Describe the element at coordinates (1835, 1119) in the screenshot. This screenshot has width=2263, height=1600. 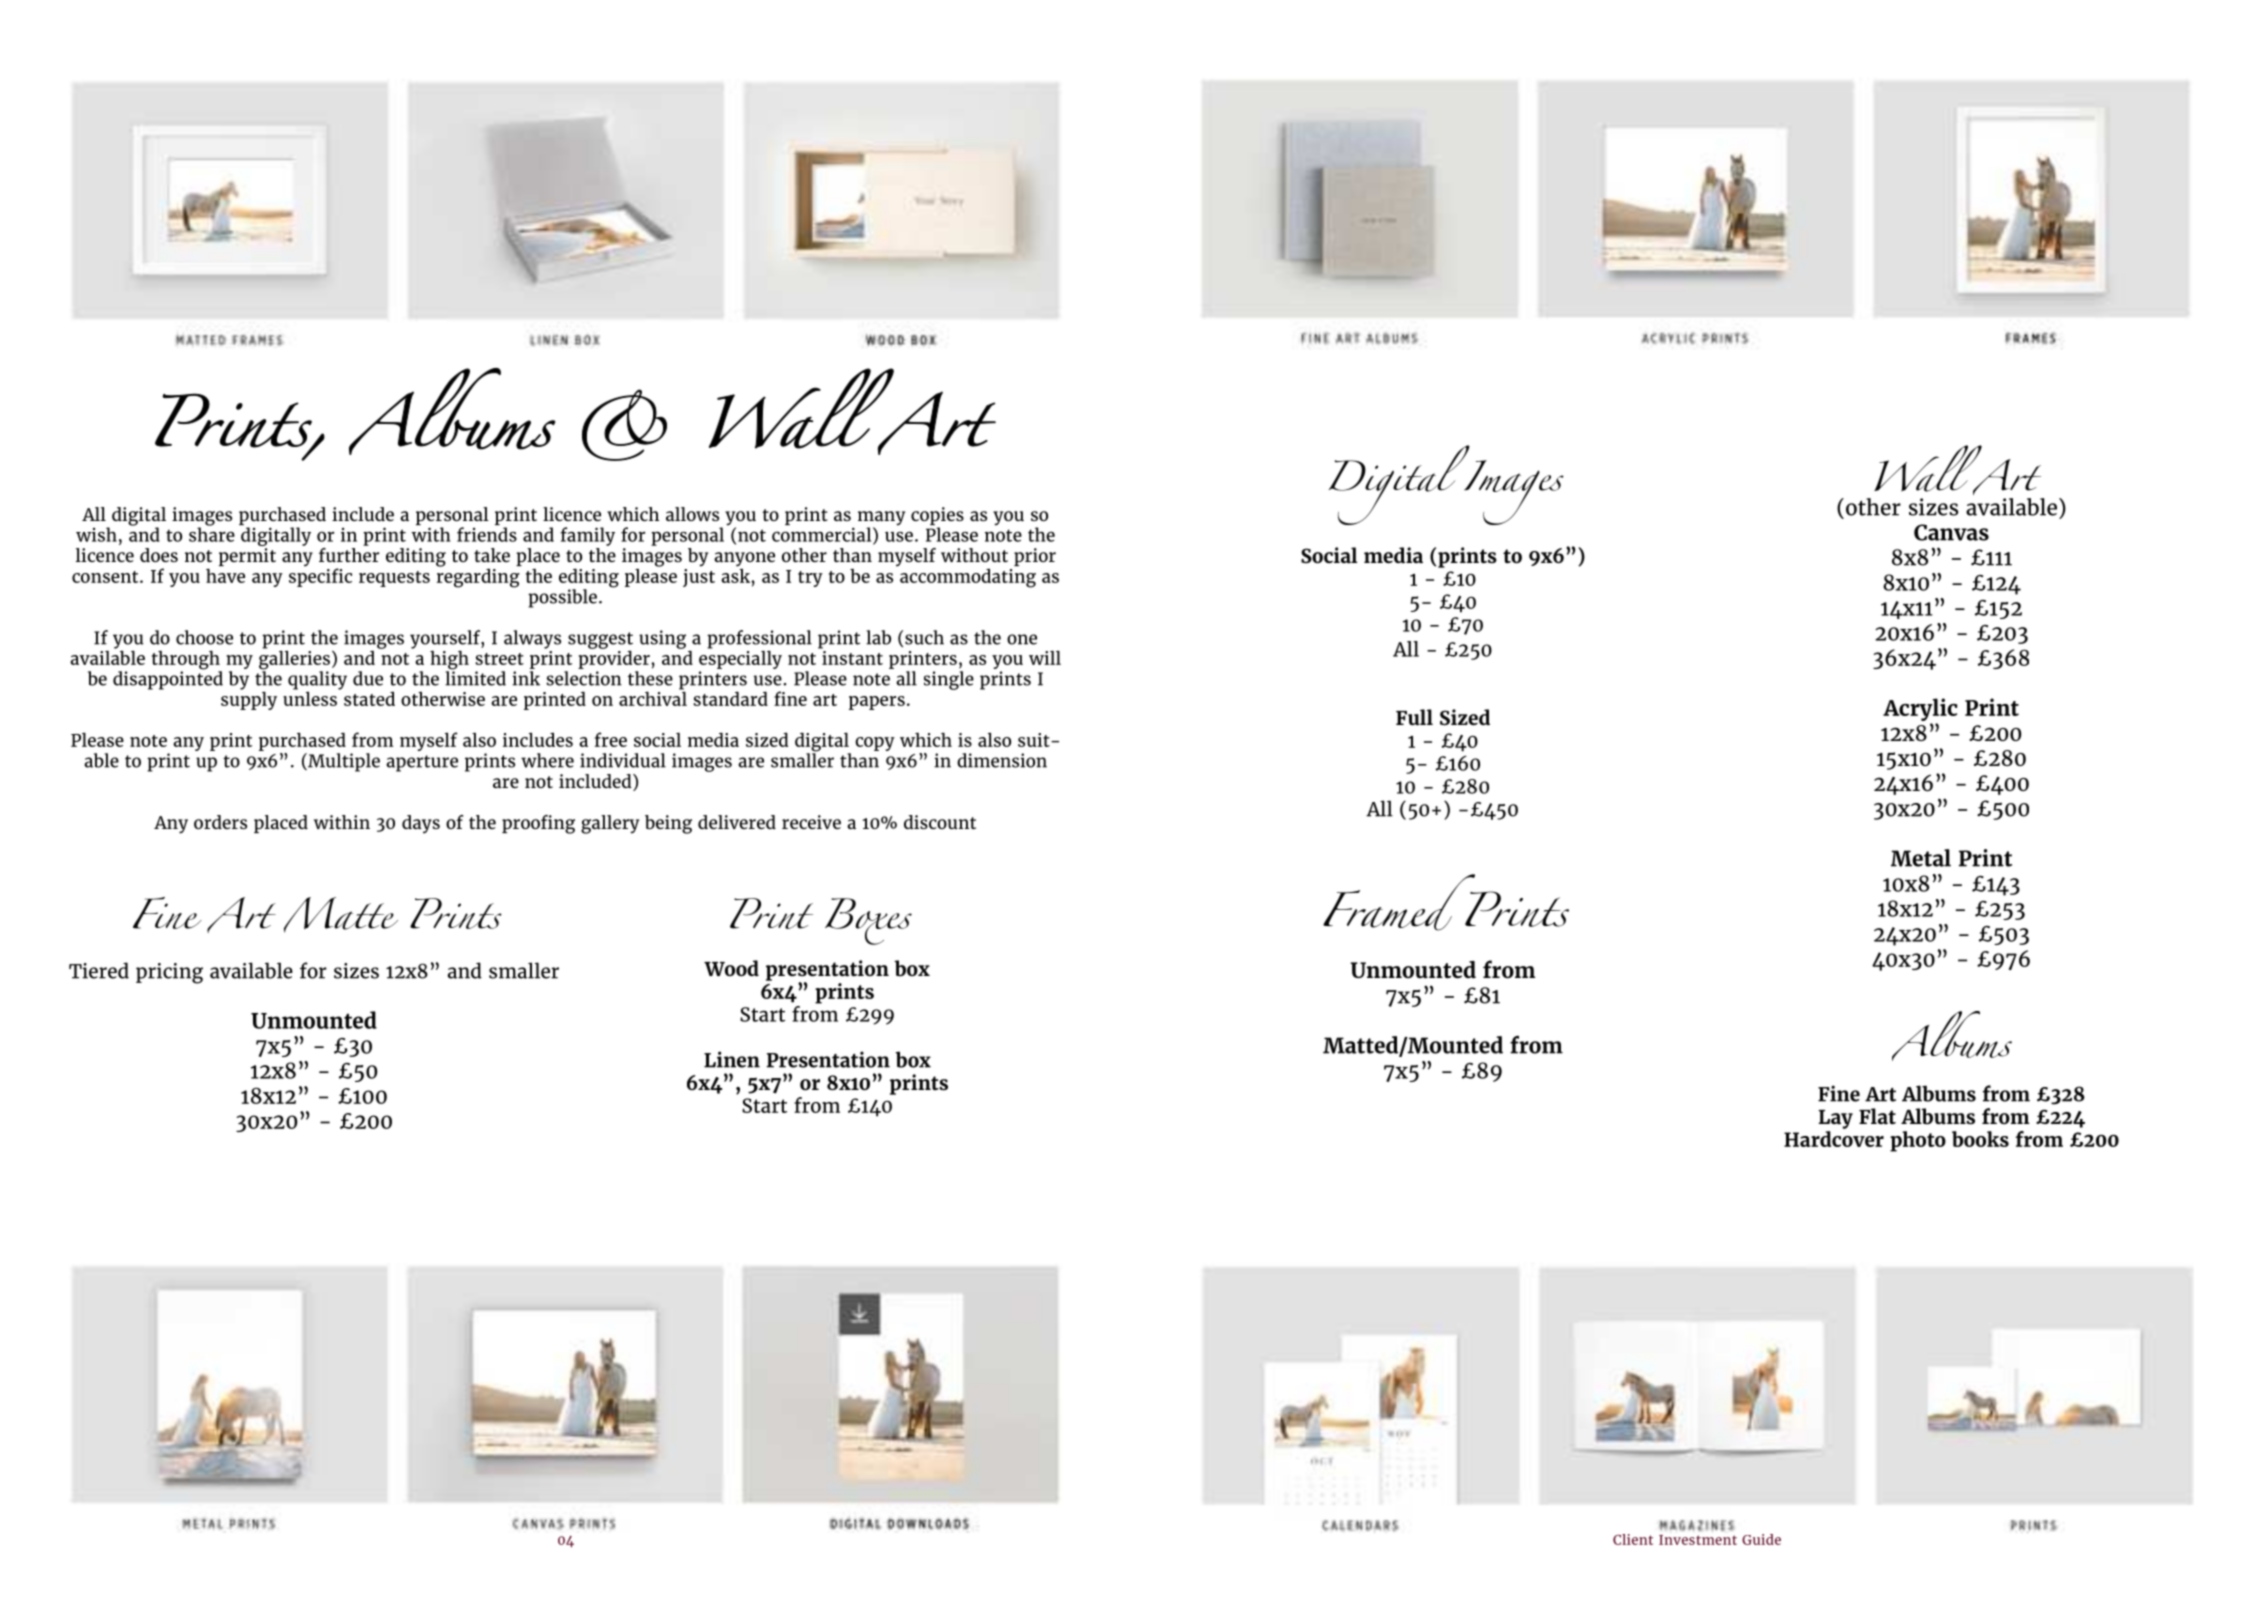
I see `Lay` at that location.
